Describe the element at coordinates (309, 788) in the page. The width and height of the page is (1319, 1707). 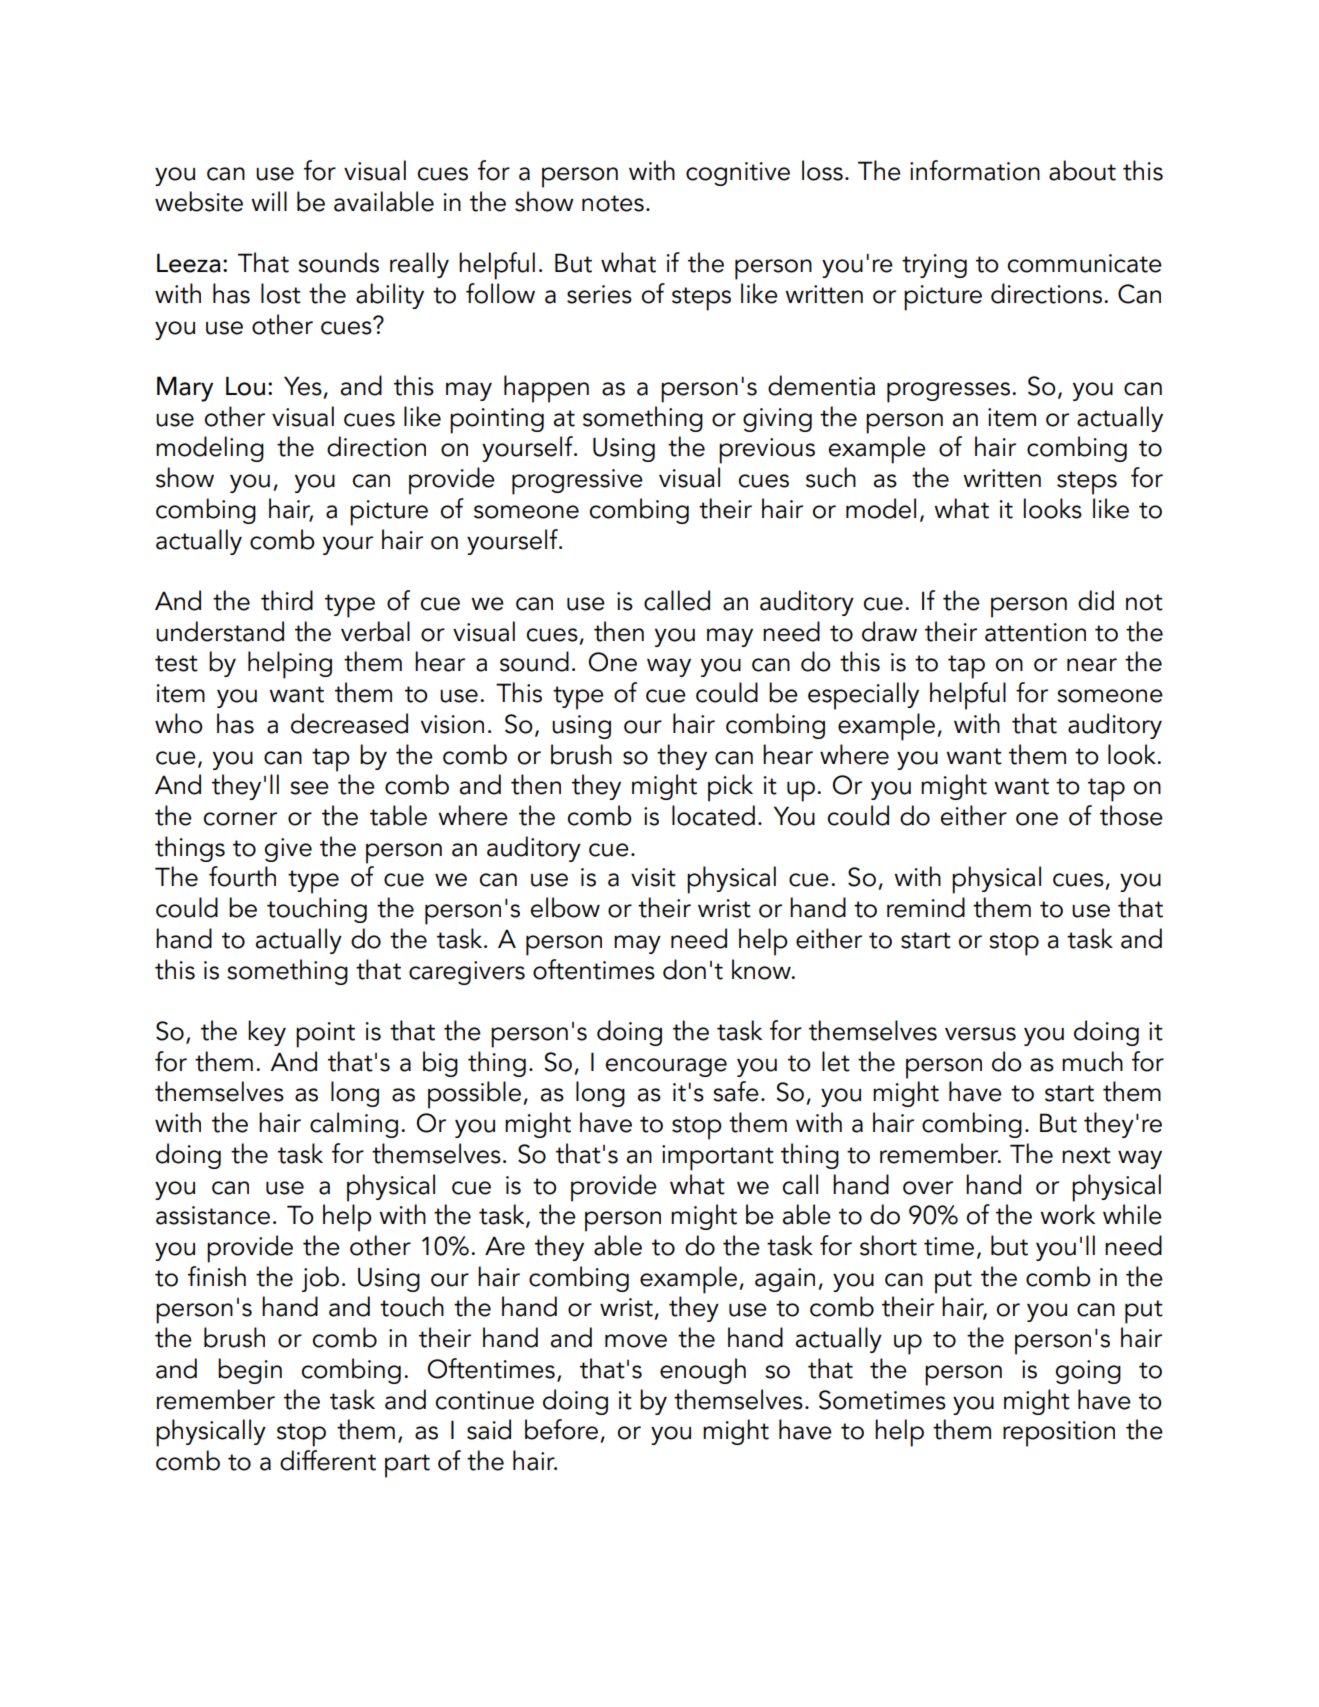
I see `see` at that location.
